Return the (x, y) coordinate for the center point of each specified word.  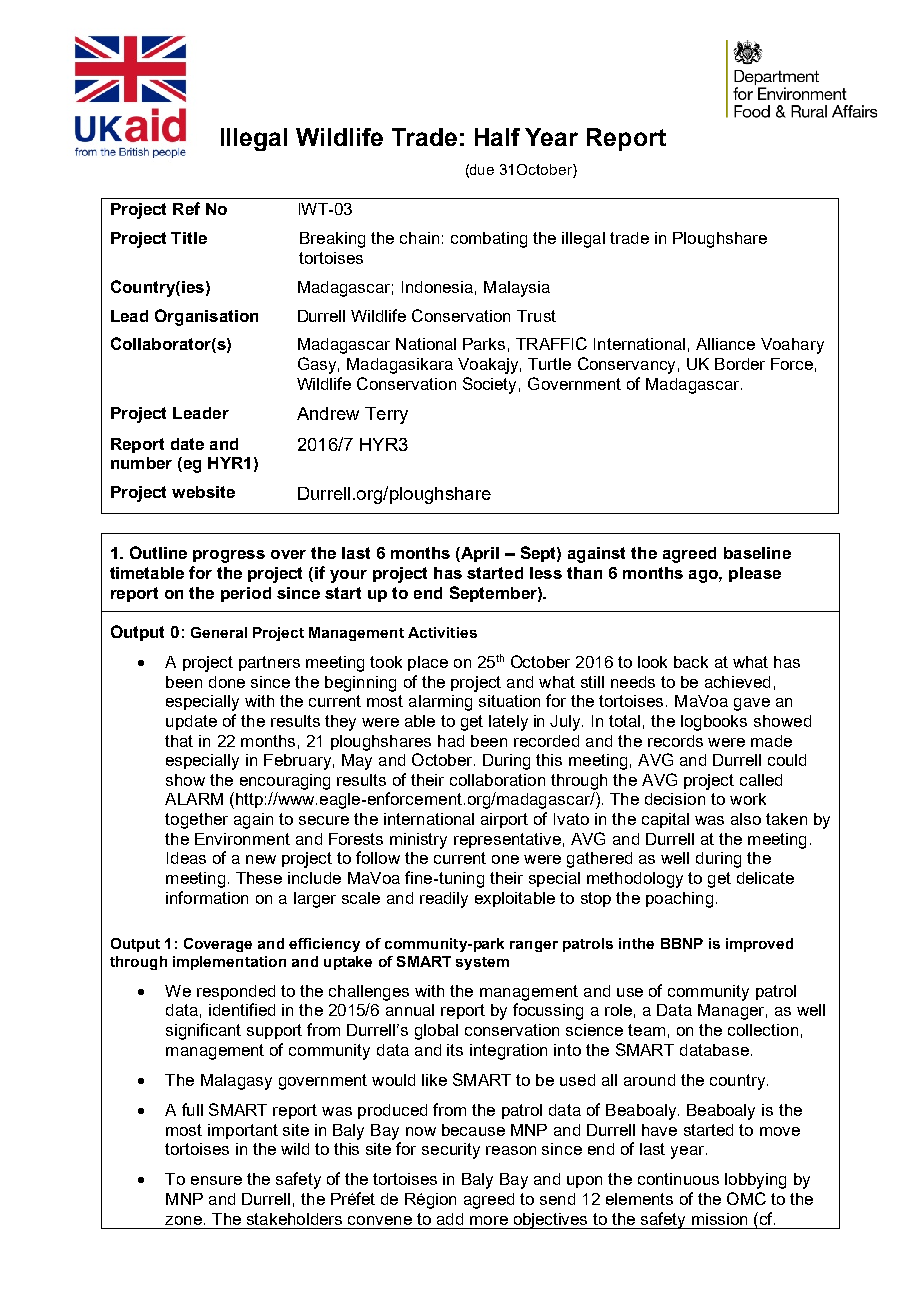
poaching (679, 900)
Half (497, 137)
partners (269, 663)
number (141, 463)
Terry (386, 415)
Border (740, 364)
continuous (678, 1179)
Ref (186, 208)
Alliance (725, 344)
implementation (229, 963)
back (691, 662)
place (428, 663)
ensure (216, 1180)
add (450, 1219)
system (482, 963)
